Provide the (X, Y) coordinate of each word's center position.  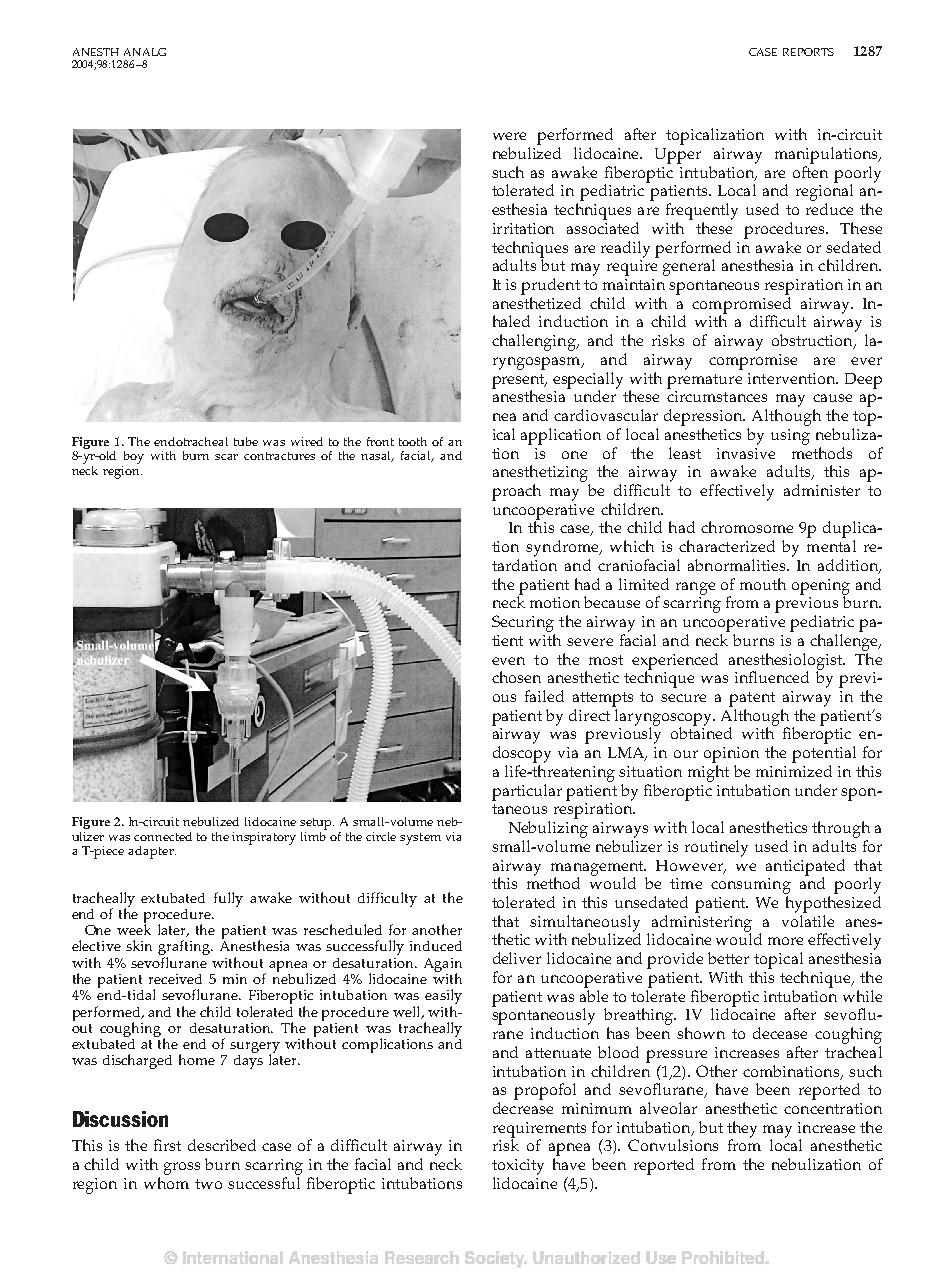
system (420, 839)
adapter (152, 852)
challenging (535, 342)
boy (134, 457)
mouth (763, 584)
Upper (678, 156)
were (509, 136)
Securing (523, 623)
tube (246, 441)
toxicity (518, 1167)
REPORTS (808, 52)
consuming (751, 886)
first (167, 1145)
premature (704, 381)
